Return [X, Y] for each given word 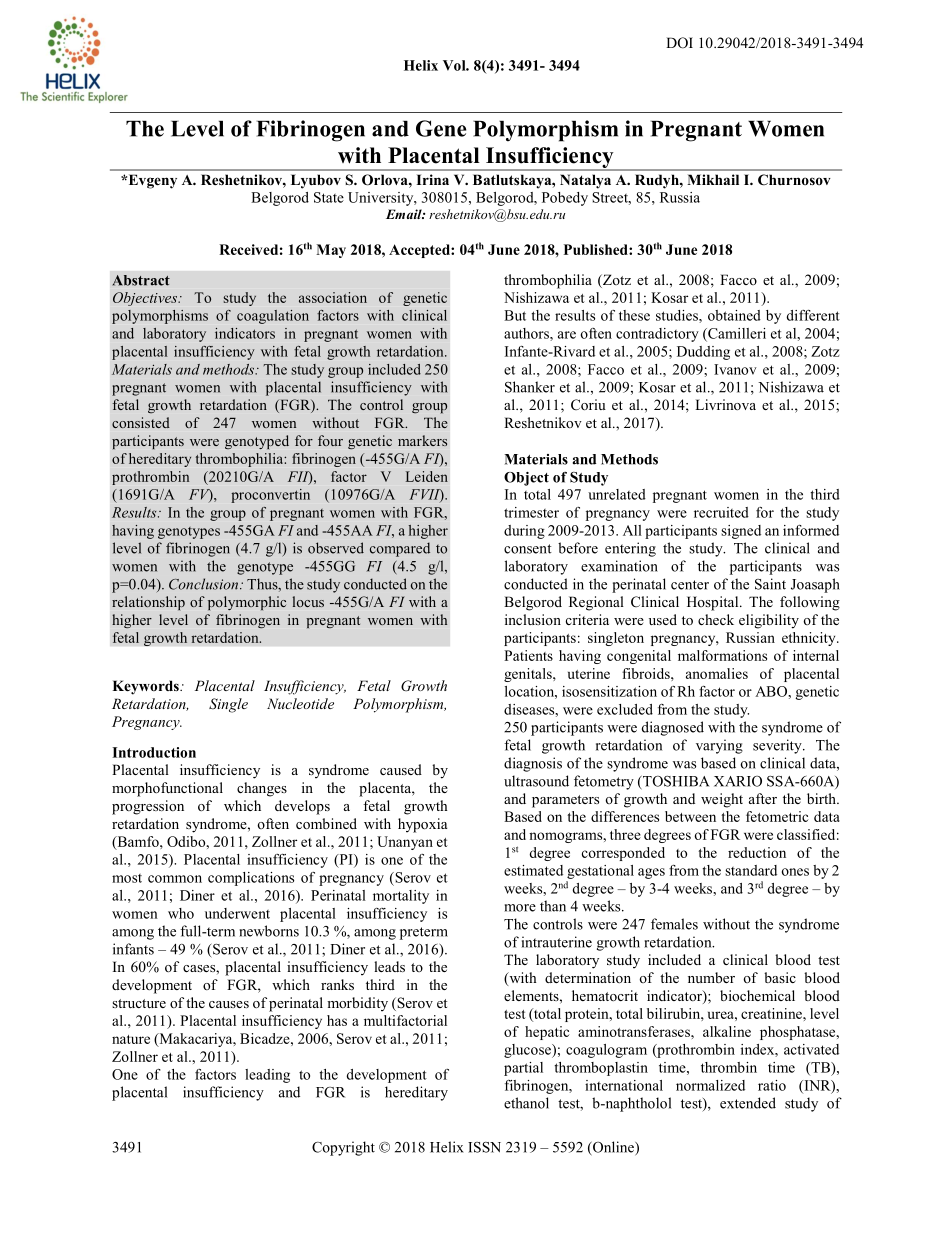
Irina [432, 179]
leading [267, 1076]
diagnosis [533, 764]
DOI [679, 43]
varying [719, 746]
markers [422, 440]
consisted [141, 422]
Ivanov [735, 369]
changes [262, 789]
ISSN [484, 1147]
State [329, 197]
